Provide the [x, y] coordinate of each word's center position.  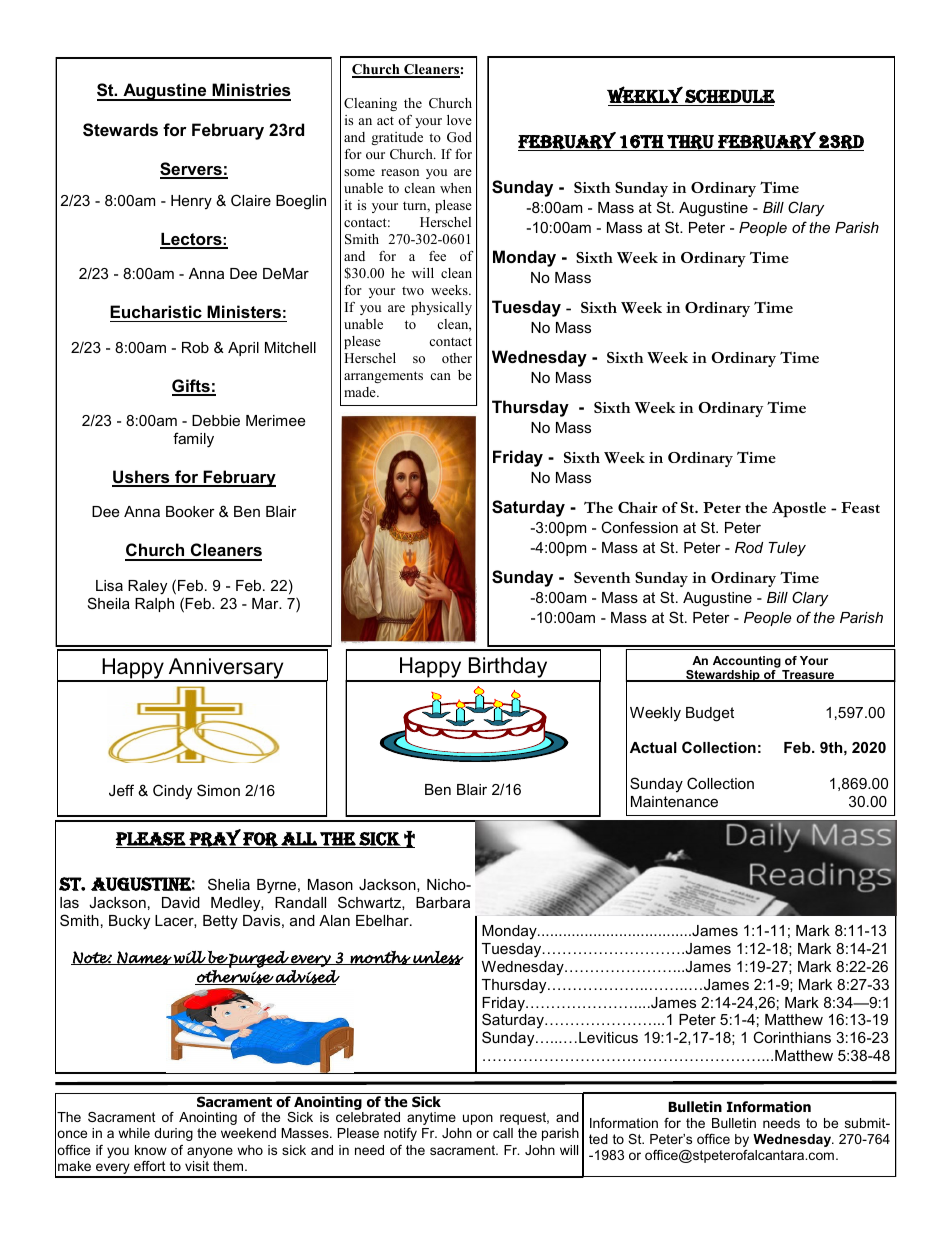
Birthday [508, 669]
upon [478, 1119]
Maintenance [674, 801]
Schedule [730, 96]
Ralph [154, 605]
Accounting [747, 662]
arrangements [383, 377]
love [459, 120]
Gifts [192, 387]
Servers [192, 170]
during [173, 1134]
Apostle [799, 509]
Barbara [443, 902]
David [181, 902]
